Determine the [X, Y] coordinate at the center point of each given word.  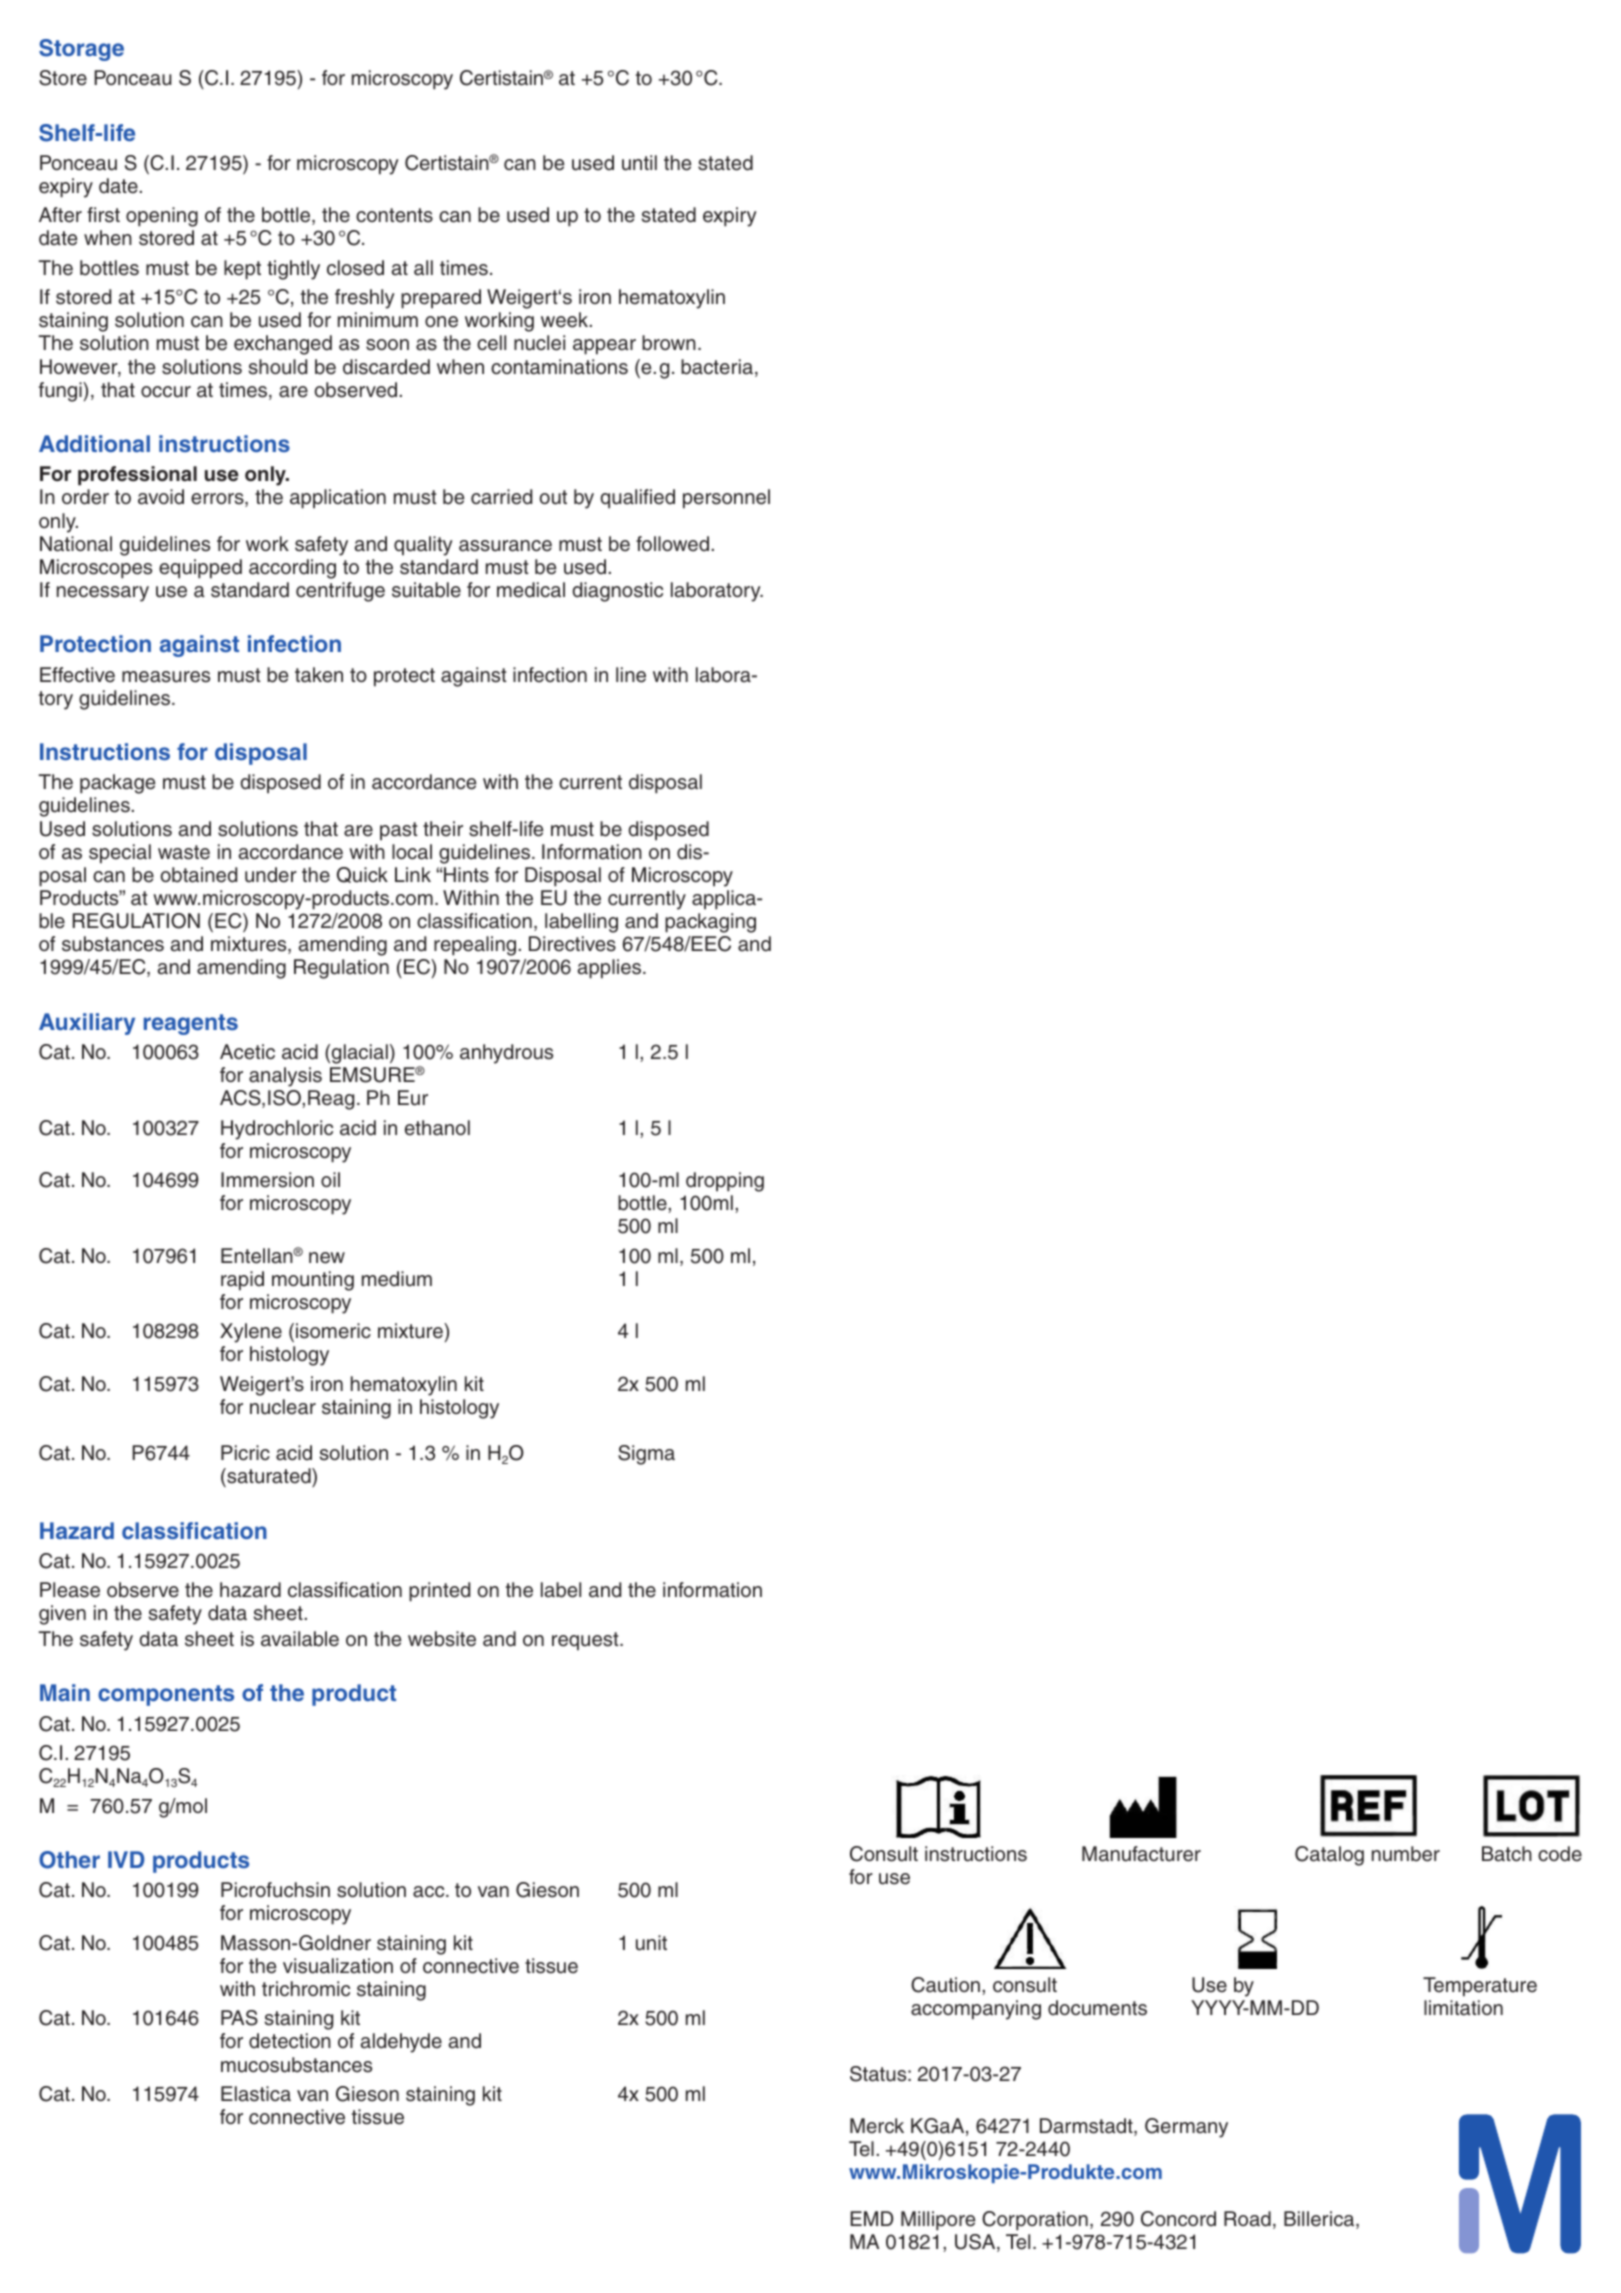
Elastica [256, 2094]
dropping [725, 1182]
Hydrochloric [277, 1130]
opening [162, 217]
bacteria [717, 367]
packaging [710, 923]
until [639, 163]
